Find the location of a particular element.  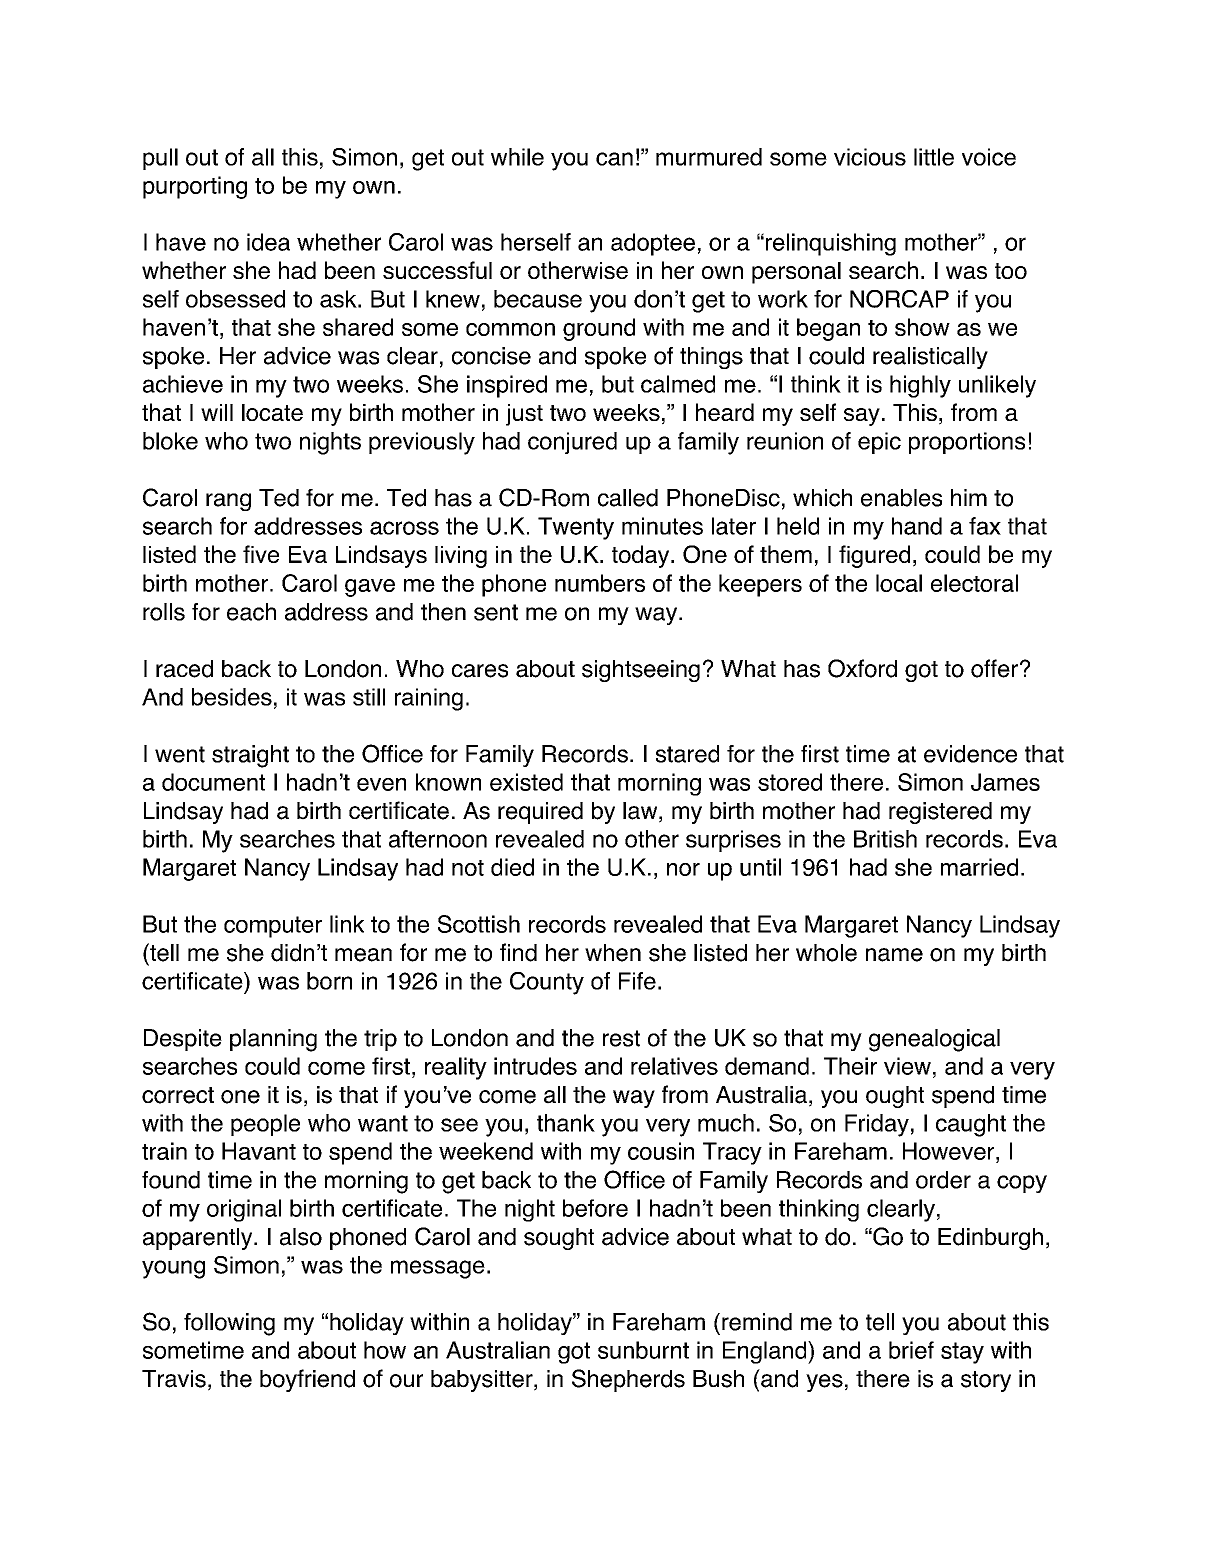

little is located at coordinates (934, 157).
